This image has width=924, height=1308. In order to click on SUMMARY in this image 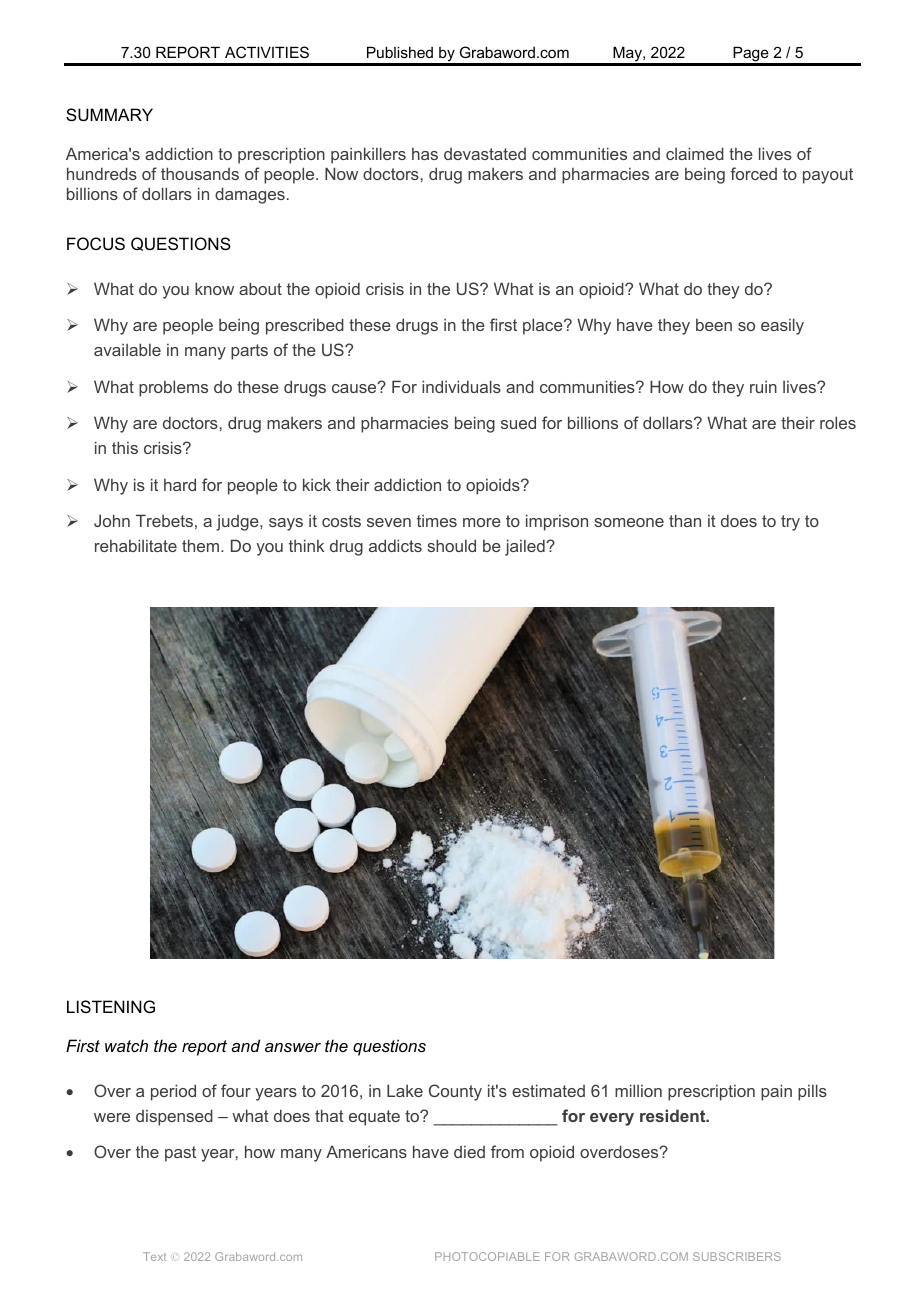, I will do `click(109, 114)`.
